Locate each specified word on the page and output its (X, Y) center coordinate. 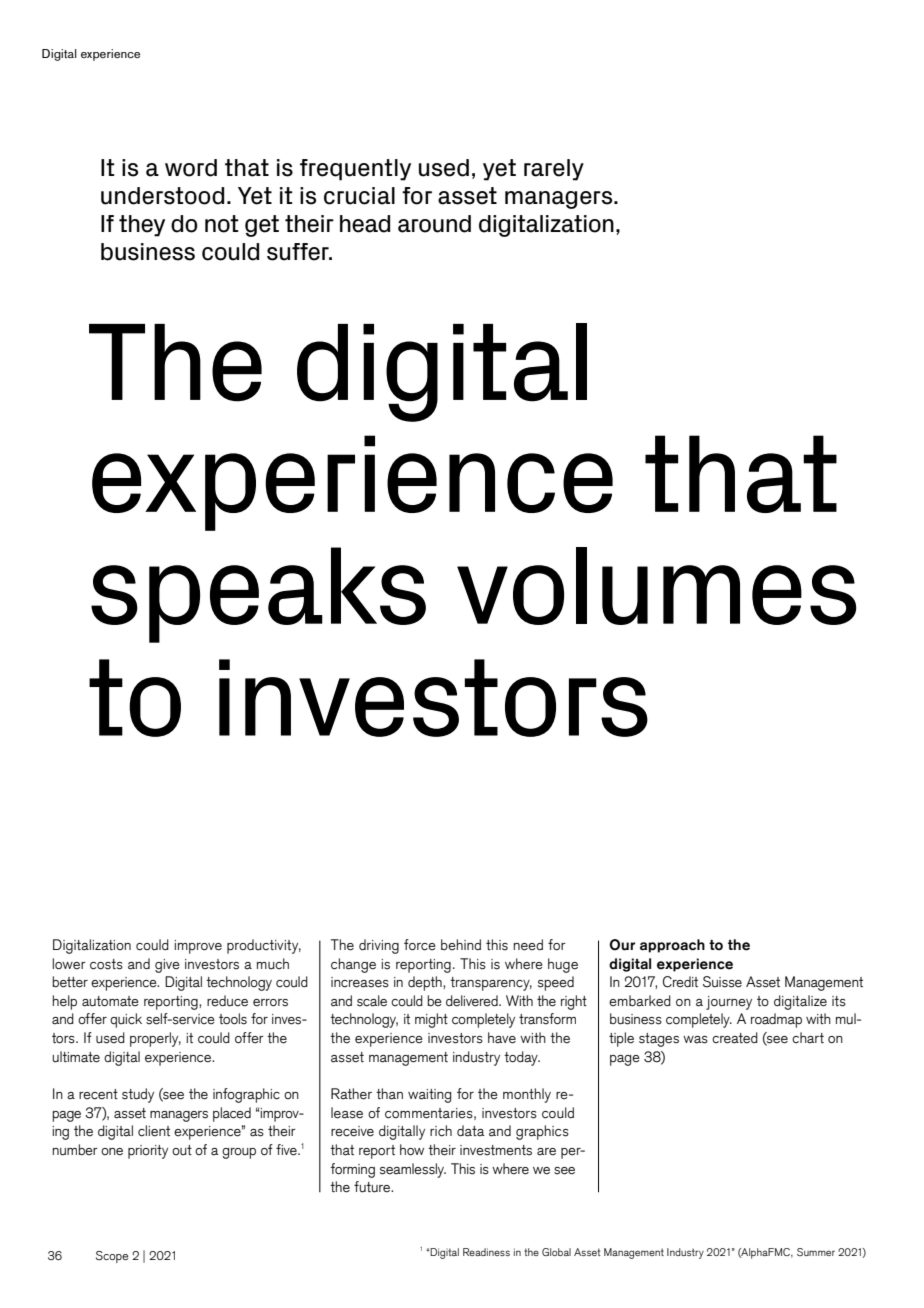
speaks (258, 595)
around (434, 224)
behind (461, 945)
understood (162, 196)
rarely (554, 170)
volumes (656, 586)
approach (672, 946)
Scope (112, 1257)
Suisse (722, 982)
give (167, 966)
